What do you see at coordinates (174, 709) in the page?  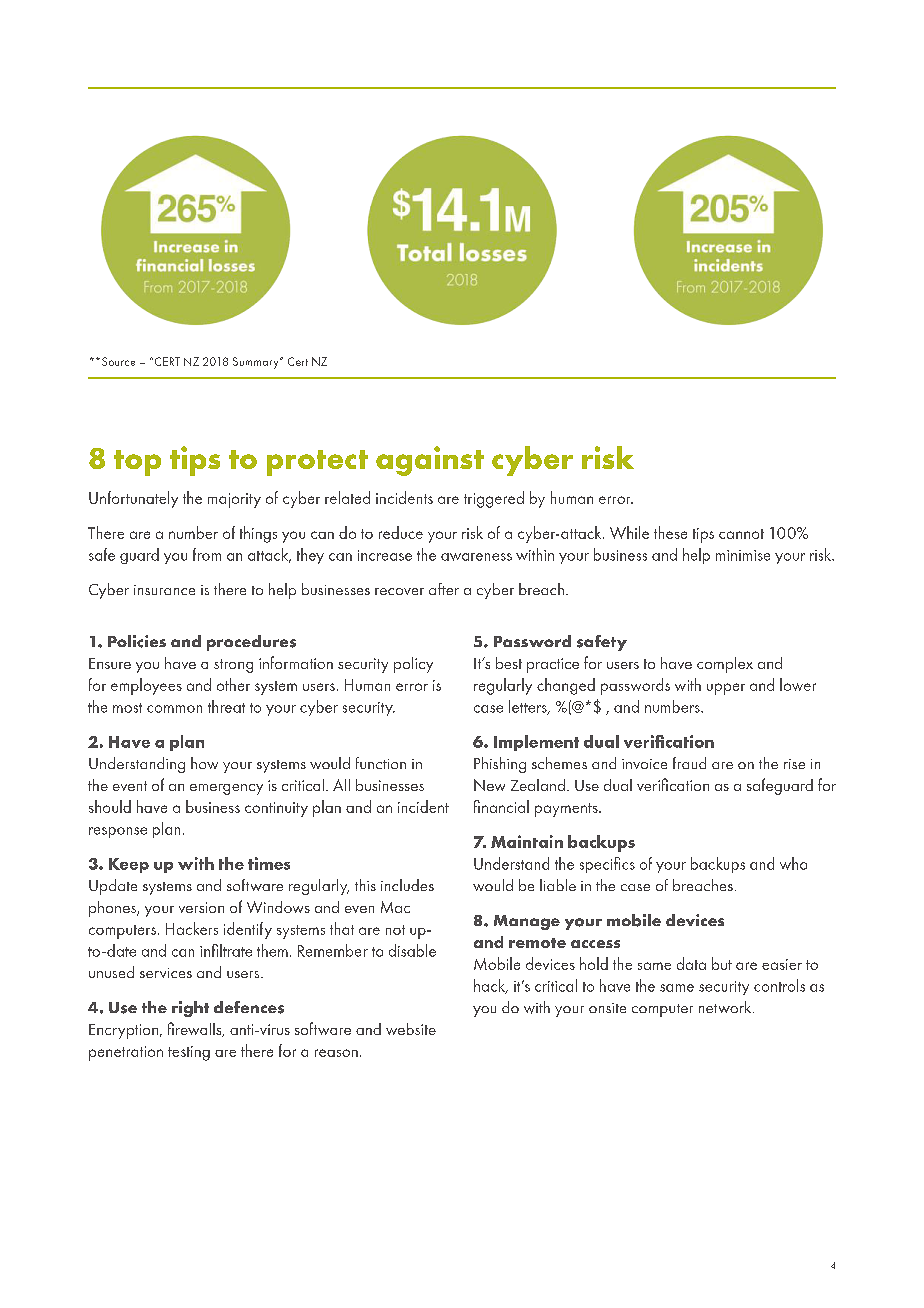 I see `common` at bounding box center [174, 709].
